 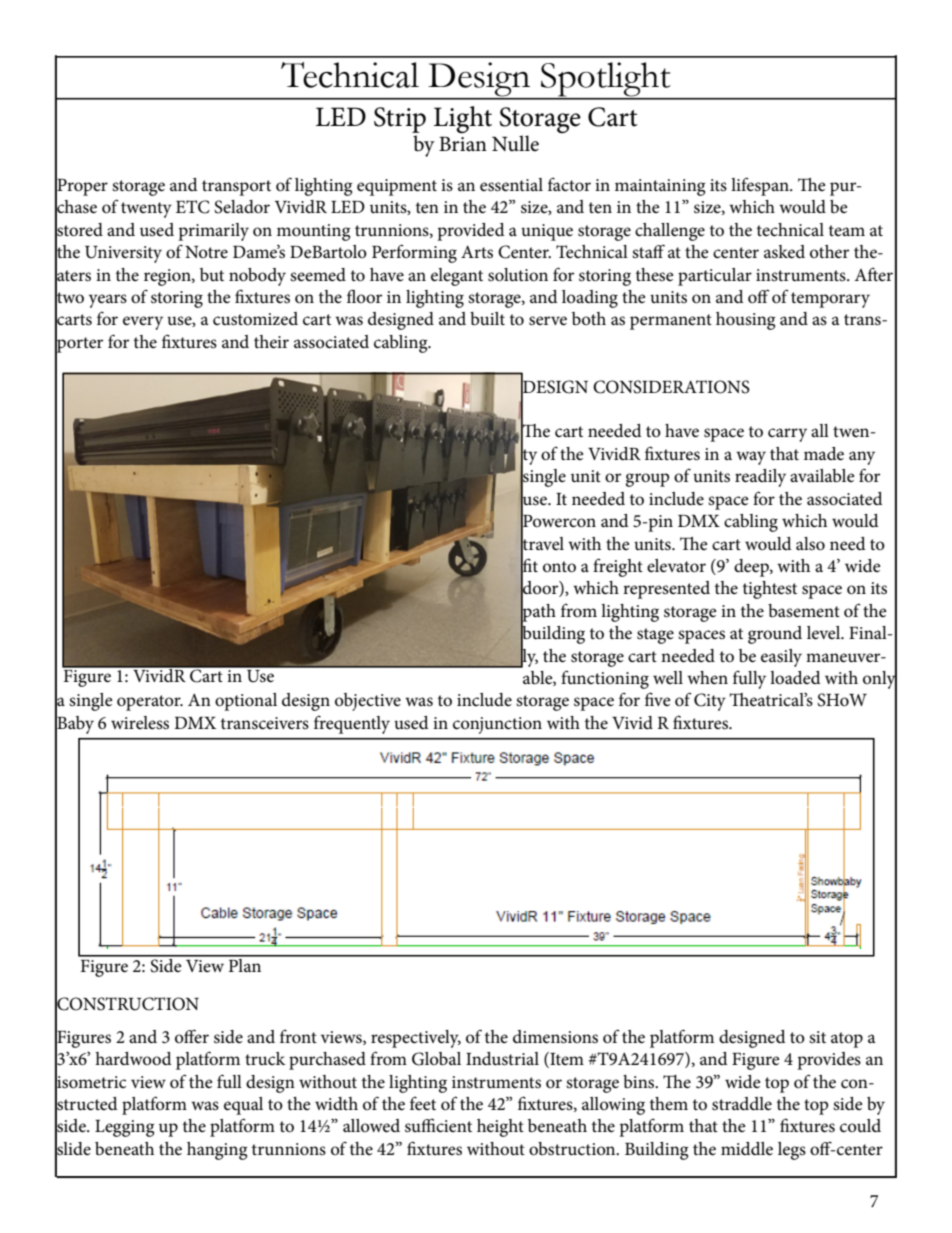 What do you see at coordinates (487, 318) in the page?
I see `built` at bounding box center [487, 318].
